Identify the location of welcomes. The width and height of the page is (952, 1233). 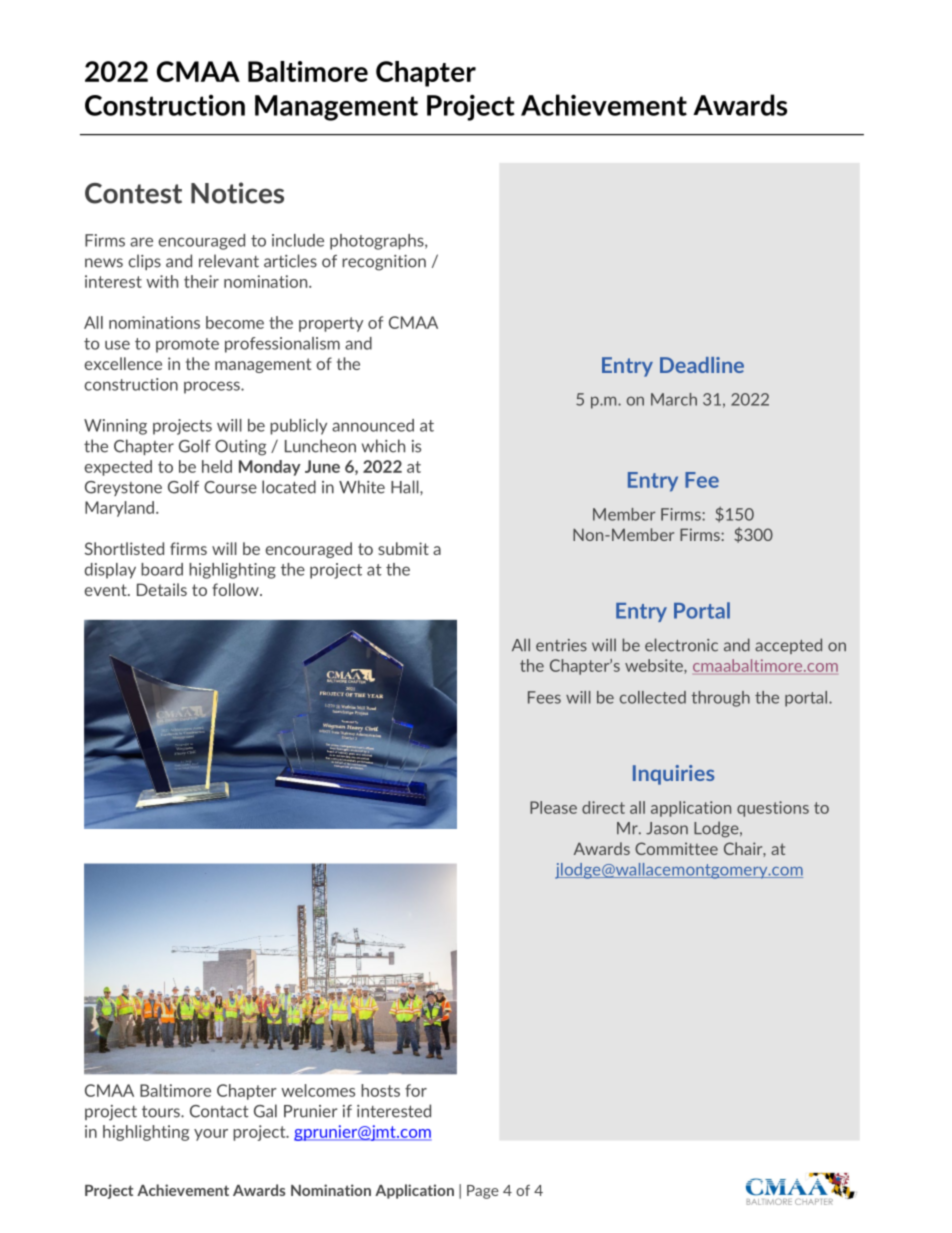
(318, 1090).
